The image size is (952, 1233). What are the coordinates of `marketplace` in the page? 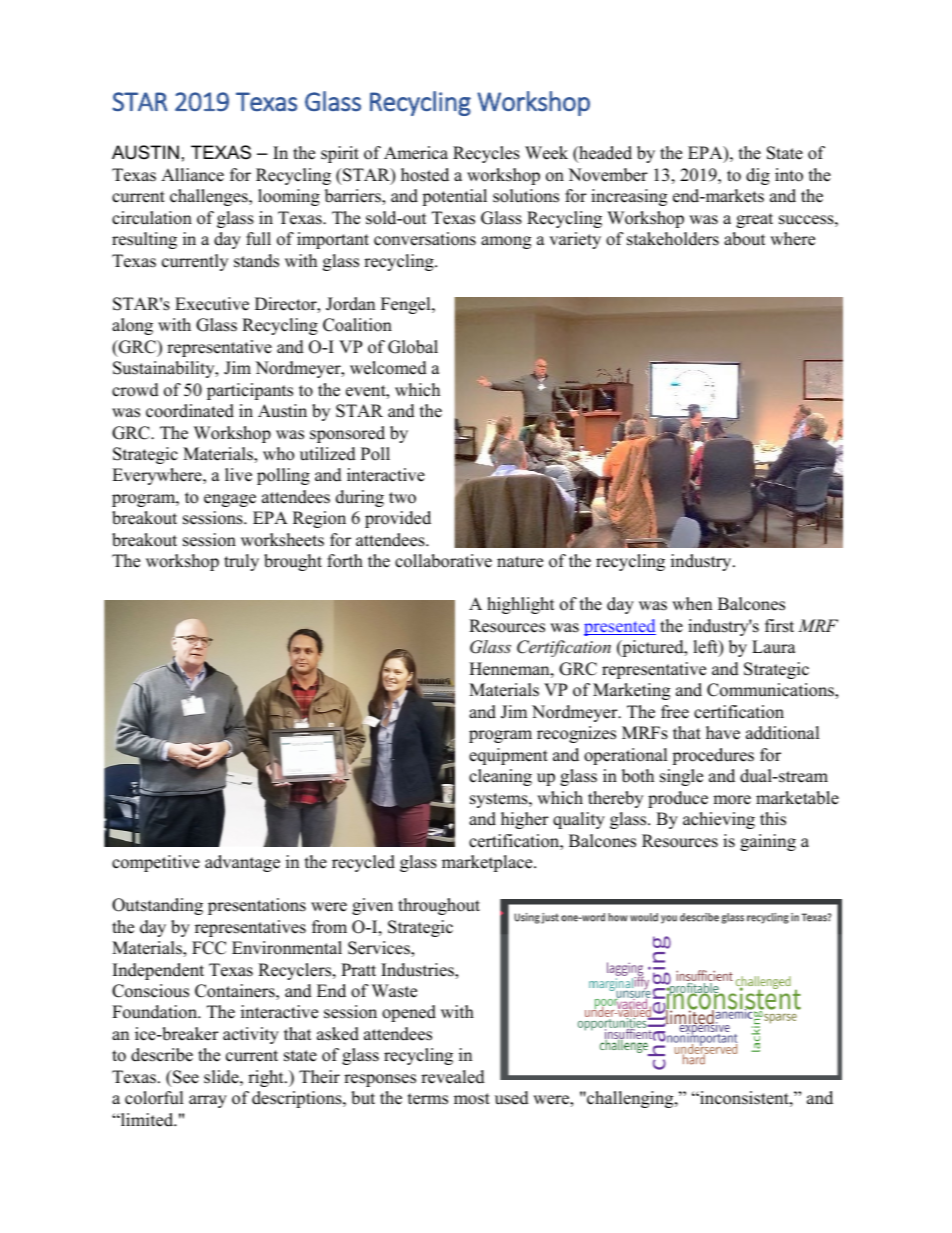 It's located at (488, 863).
